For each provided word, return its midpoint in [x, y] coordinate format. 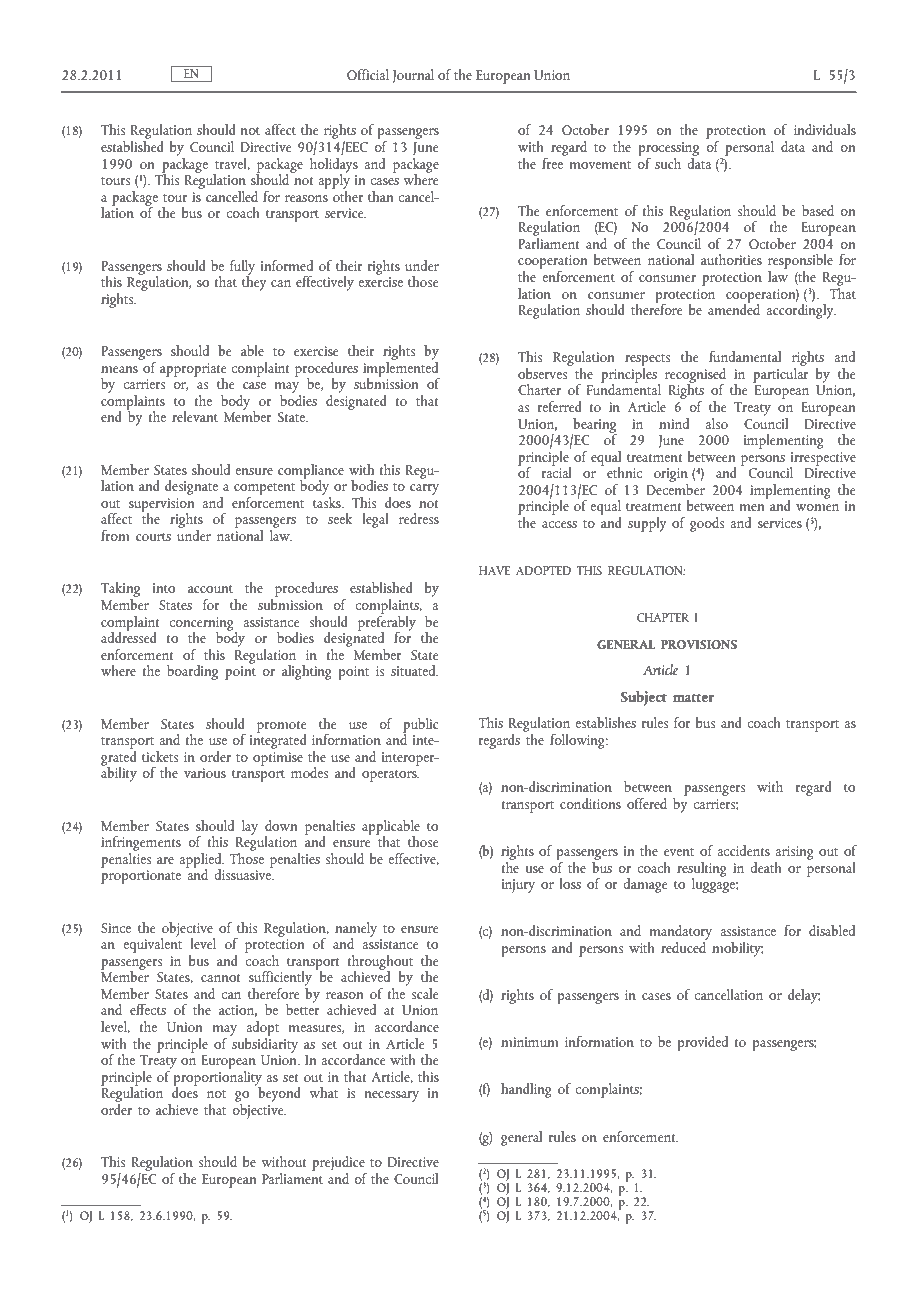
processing [669, 149]
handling [526, 1090]
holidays [334, 165]
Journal [413, 76]
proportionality [216, 1078]
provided [703, 1043]
